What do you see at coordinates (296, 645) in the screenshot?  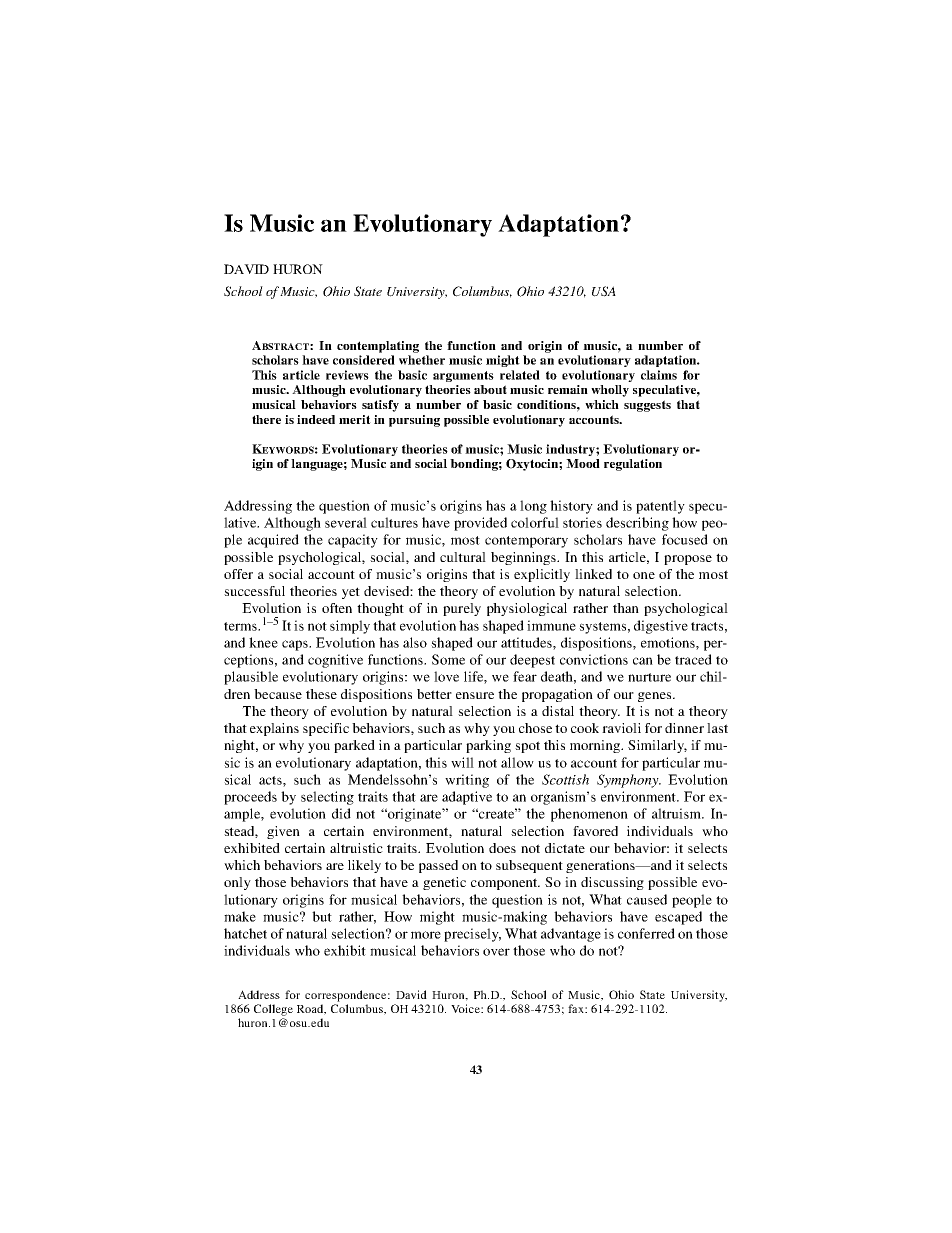 I see `caps` at bounding box center [296, 645].
